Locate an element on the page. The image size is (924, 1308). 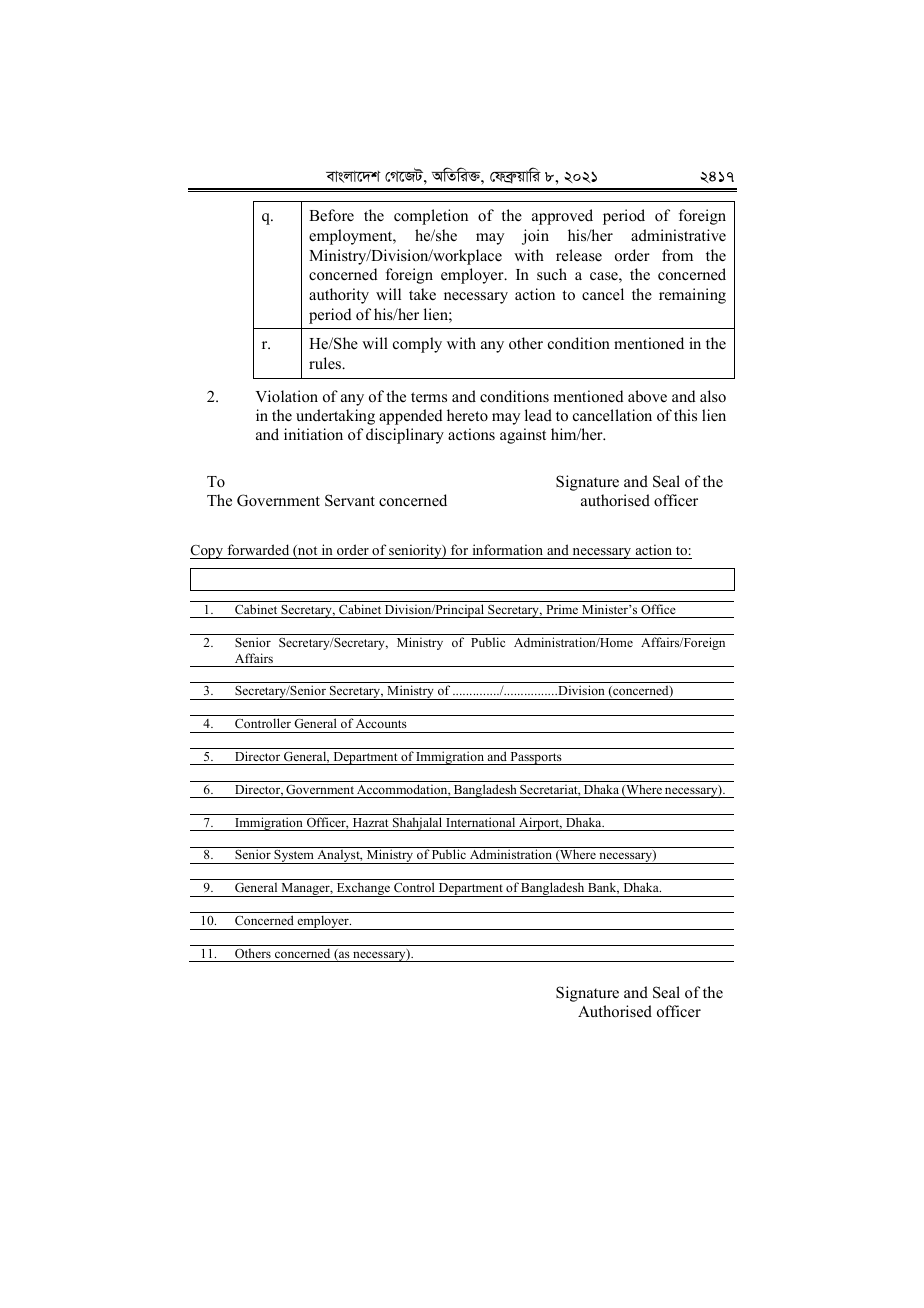
Passports is located at coordinates (536, 758).
